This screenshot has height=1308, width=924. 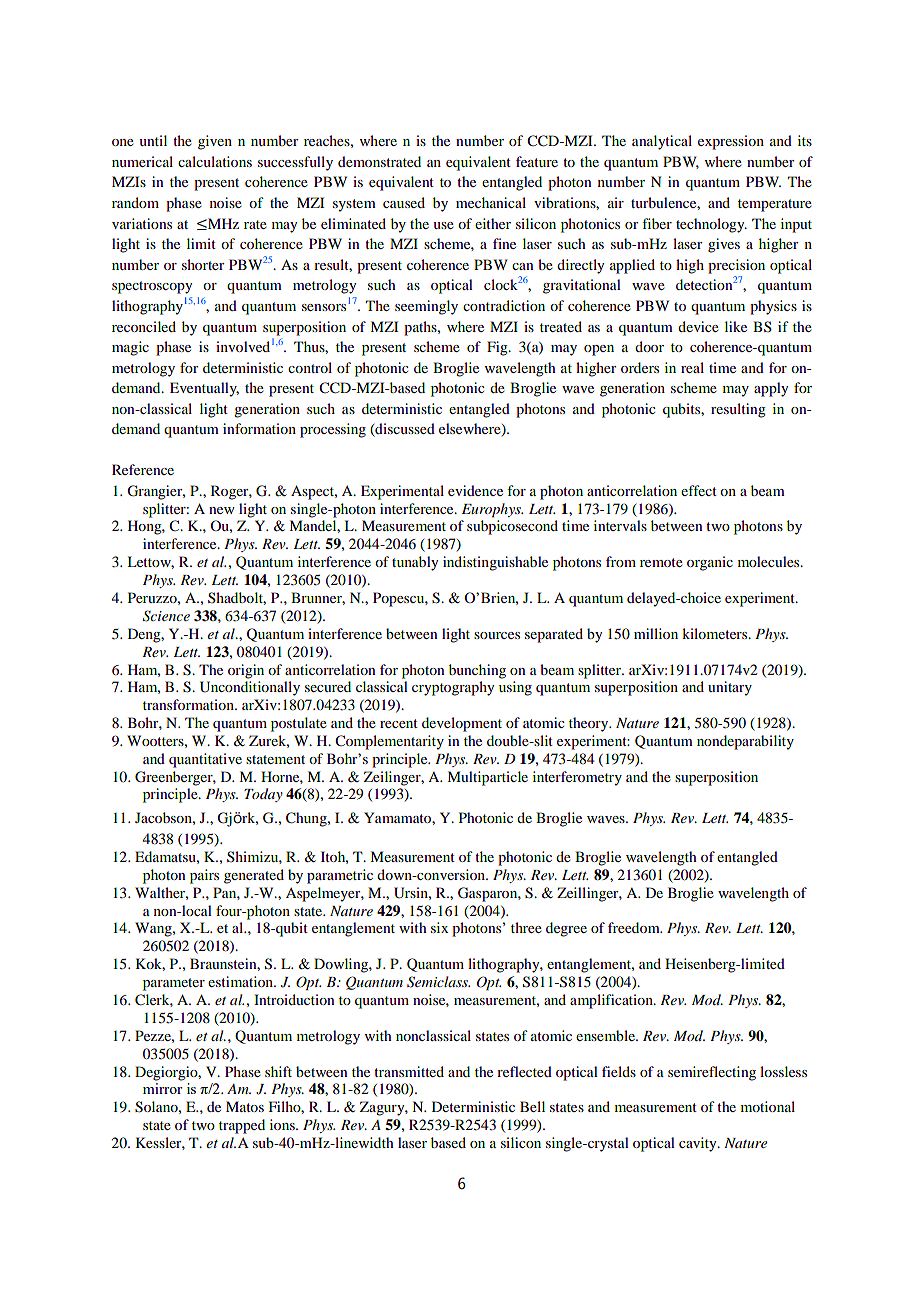 I want to click on Bell, so click(x=532, y=1106).
